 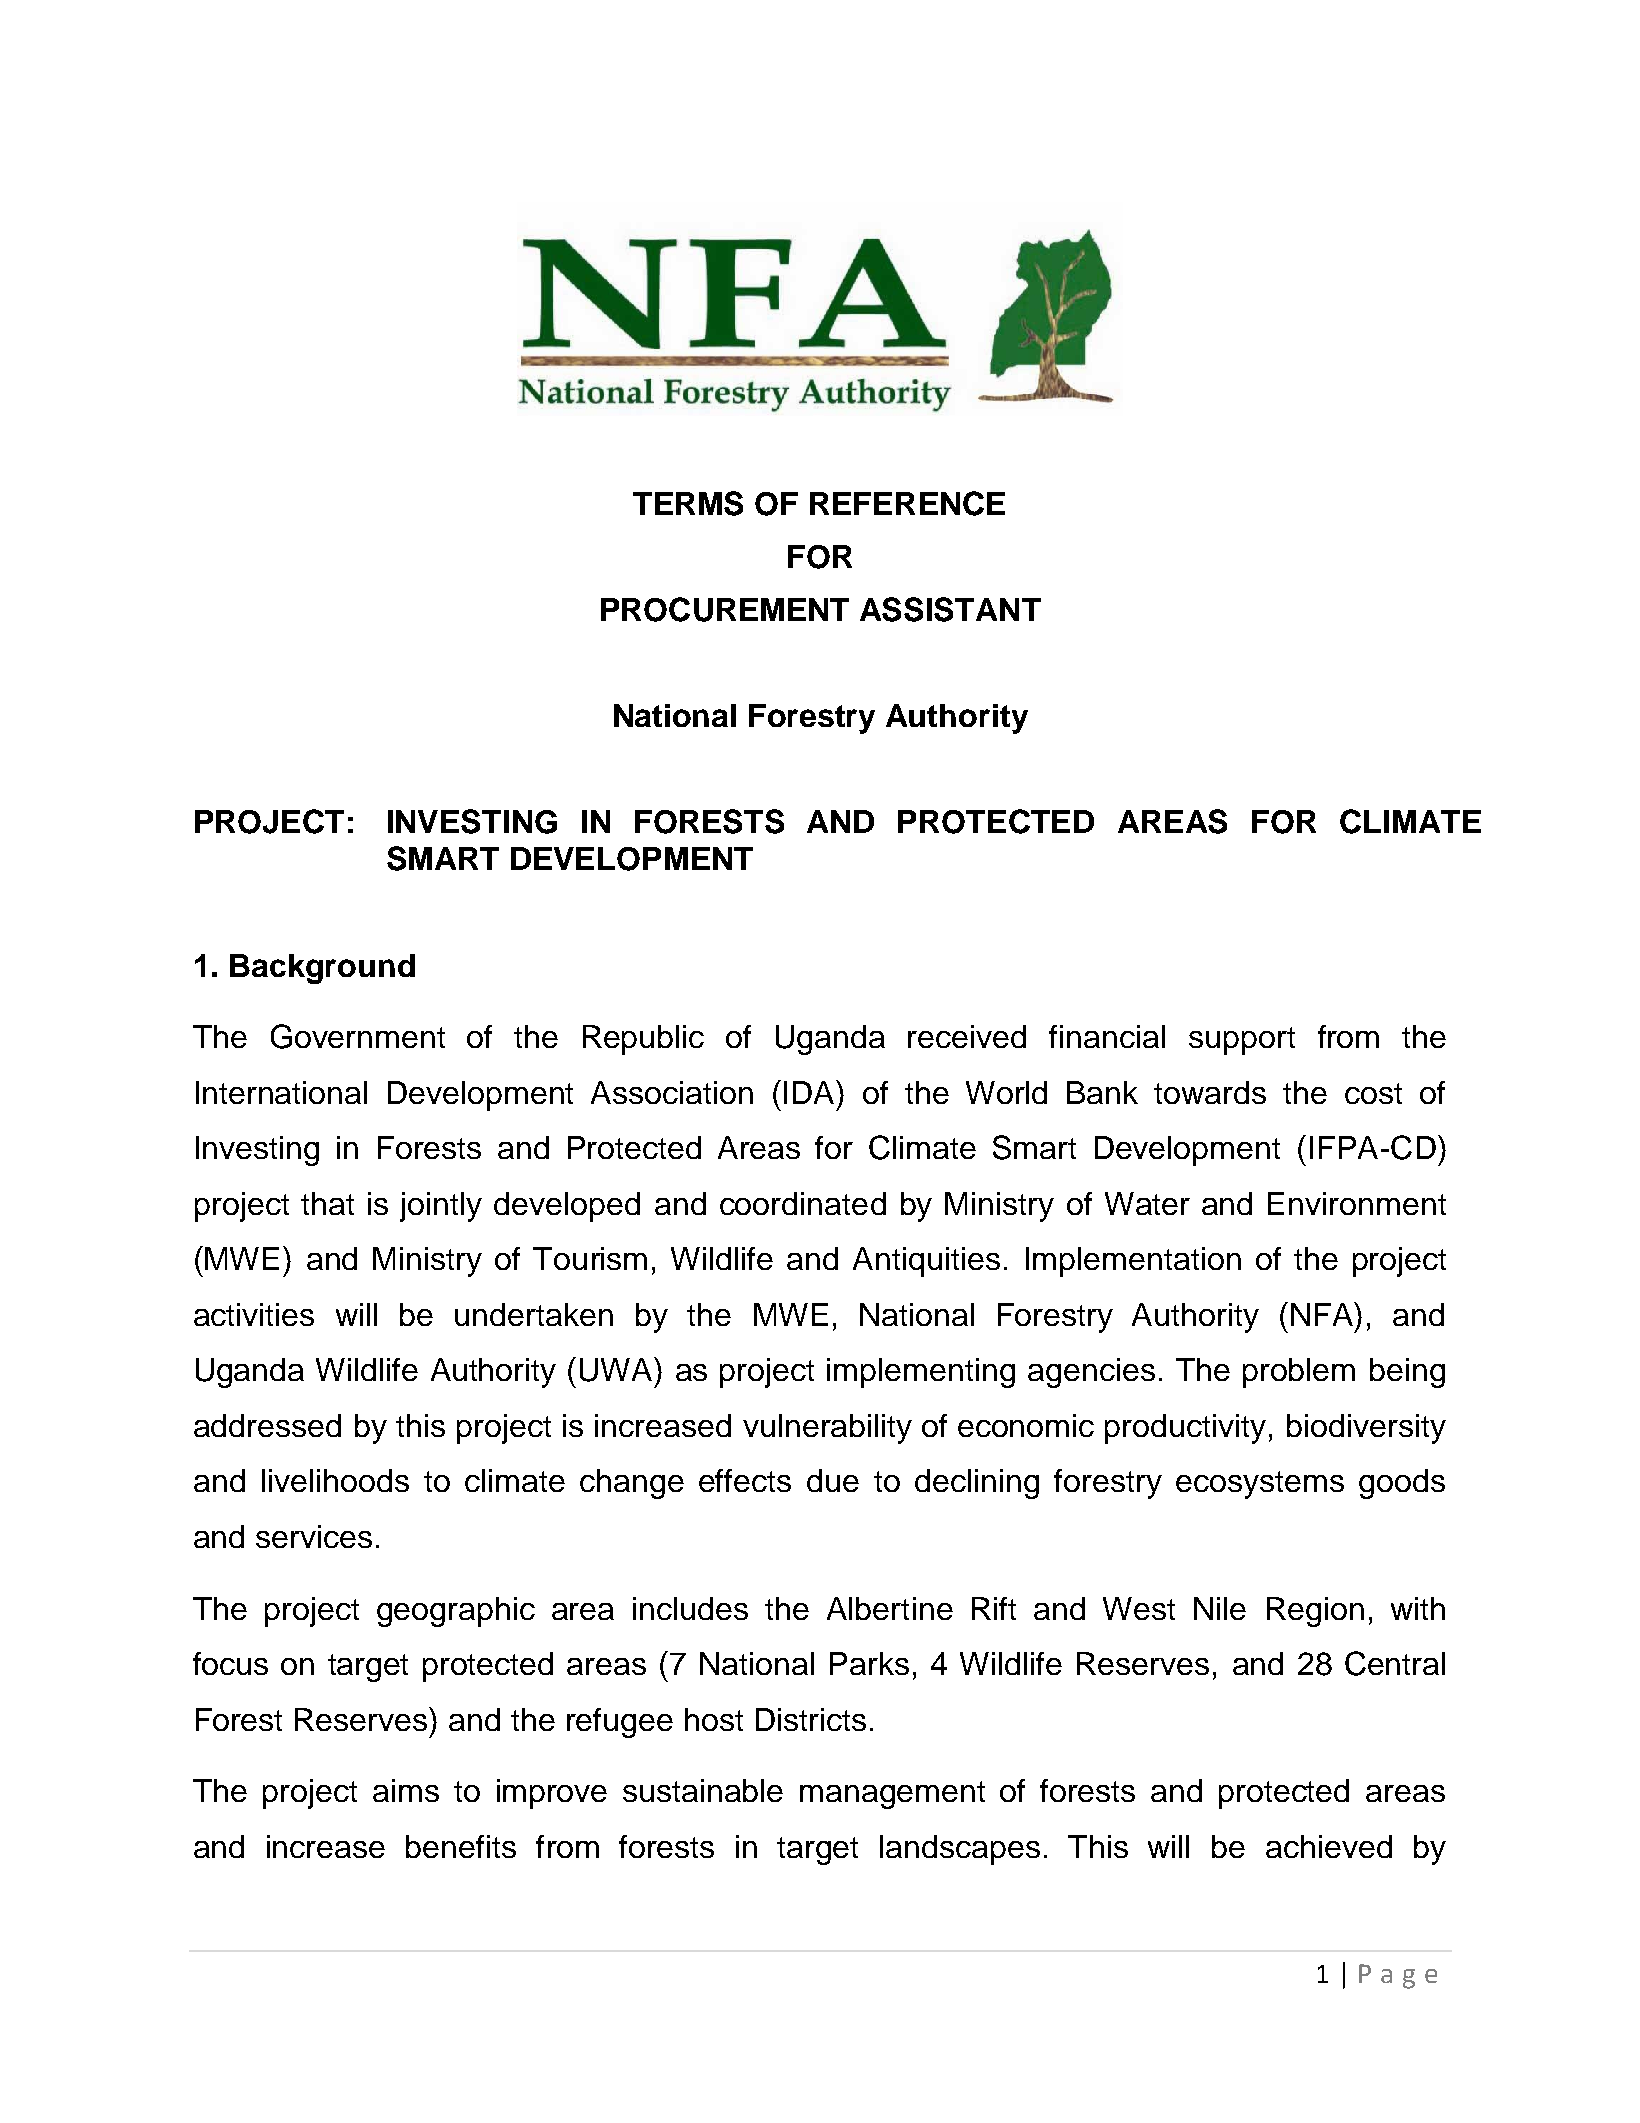 What do you see at coordinates (322, 969) in the screenshot?
I see `Background` at bounding box center [322, 969].
